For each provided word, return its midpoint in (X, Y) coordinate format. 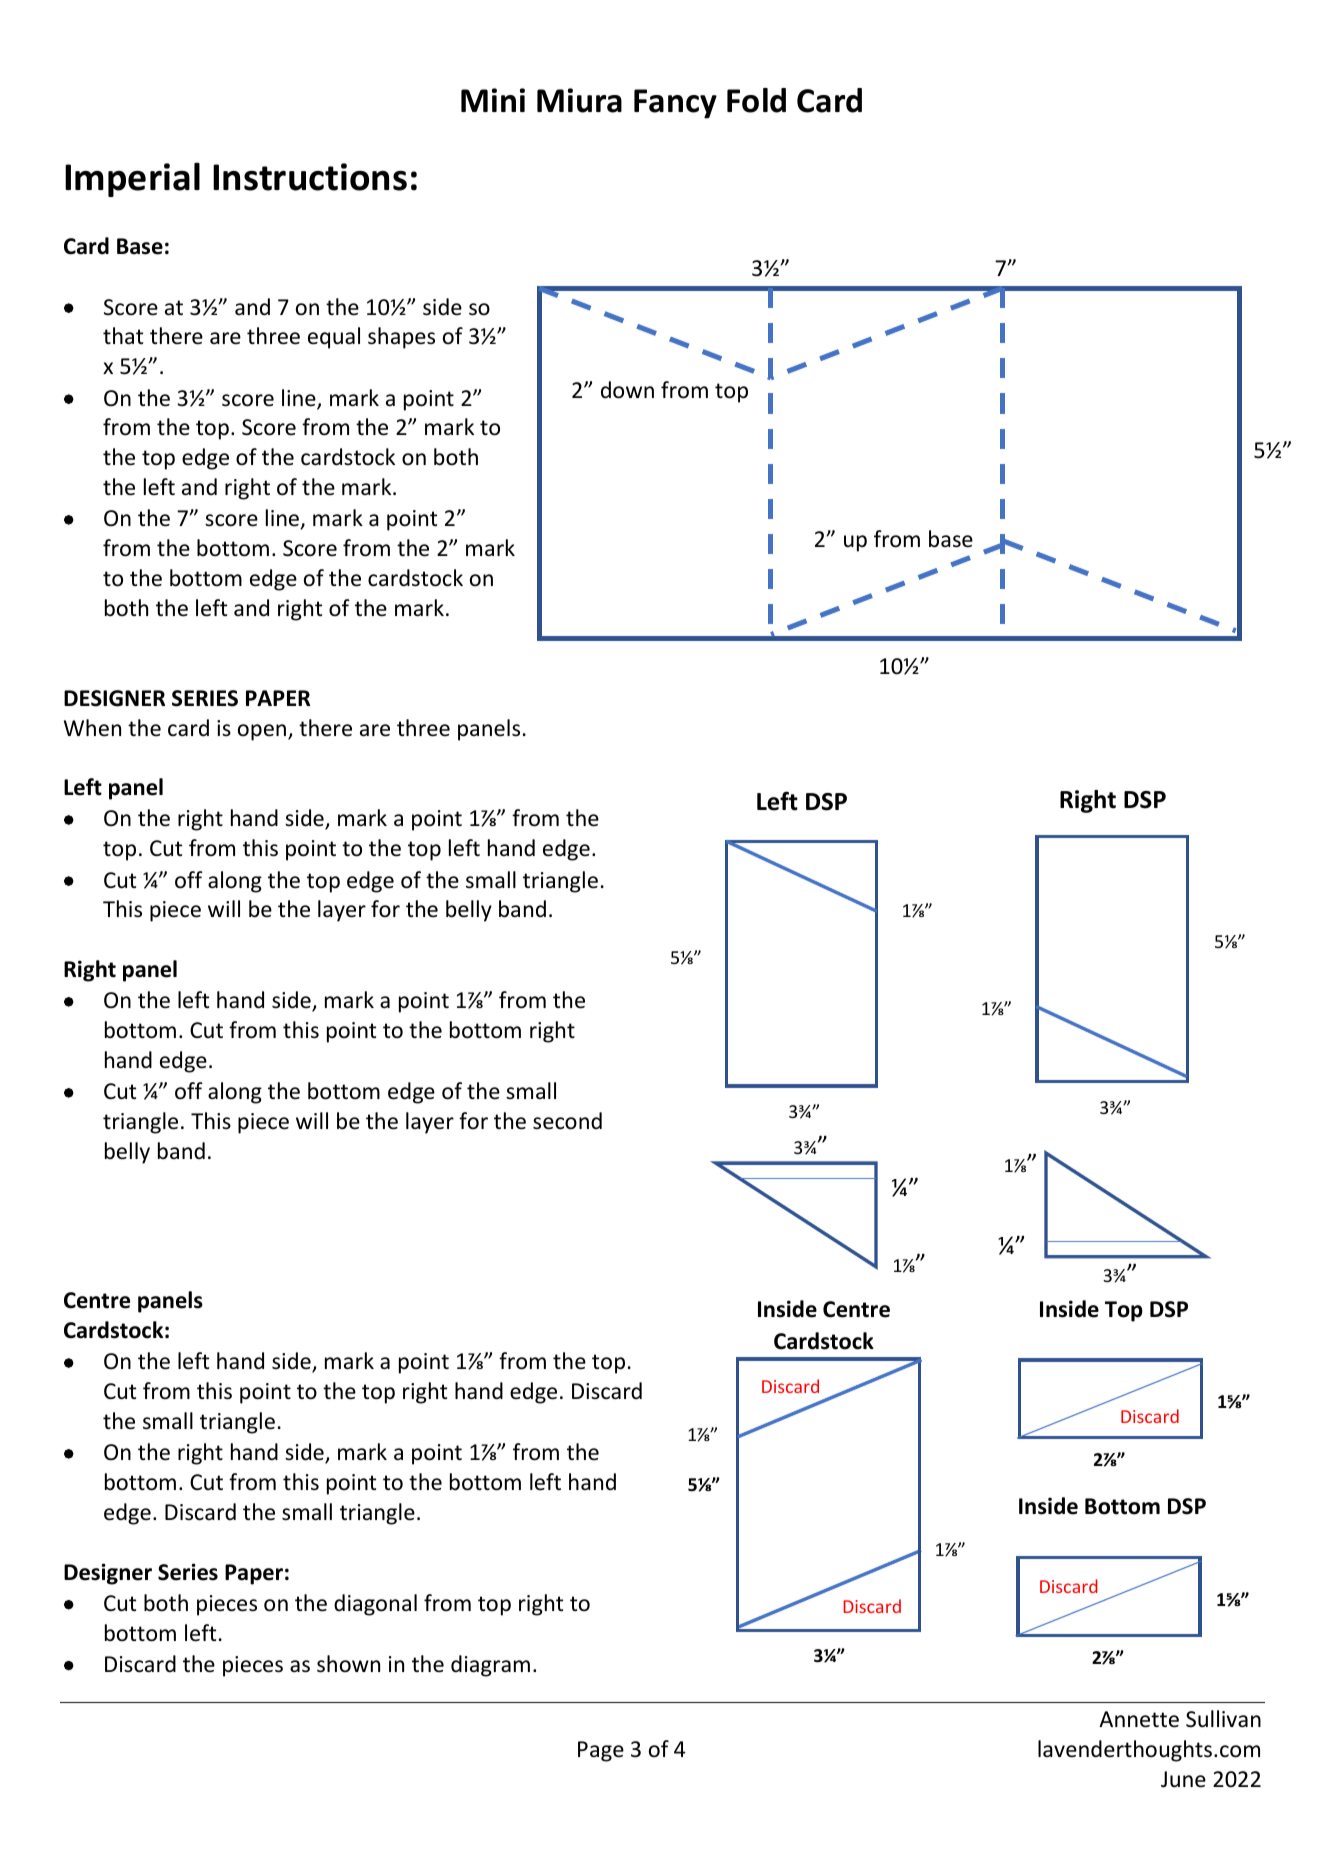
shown (348, 1664)
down (627, 390)
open (263, 732)
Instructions (310, 177)
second (567, 1121)
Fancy (675, 104)
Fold (756, 100)
